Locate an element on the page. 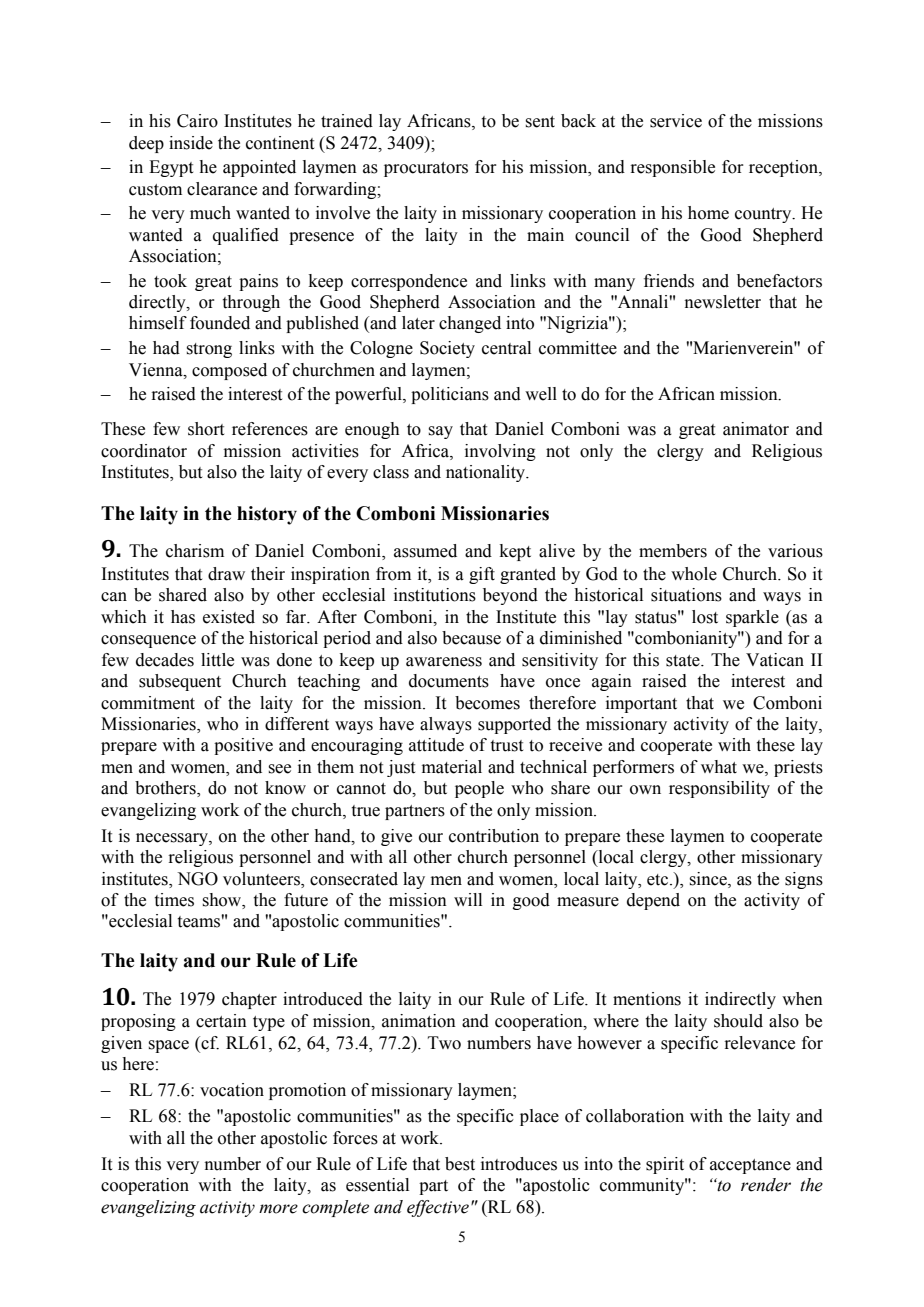 This document has height=1307, width=924. awareness is located at coordinates (444, 662).
